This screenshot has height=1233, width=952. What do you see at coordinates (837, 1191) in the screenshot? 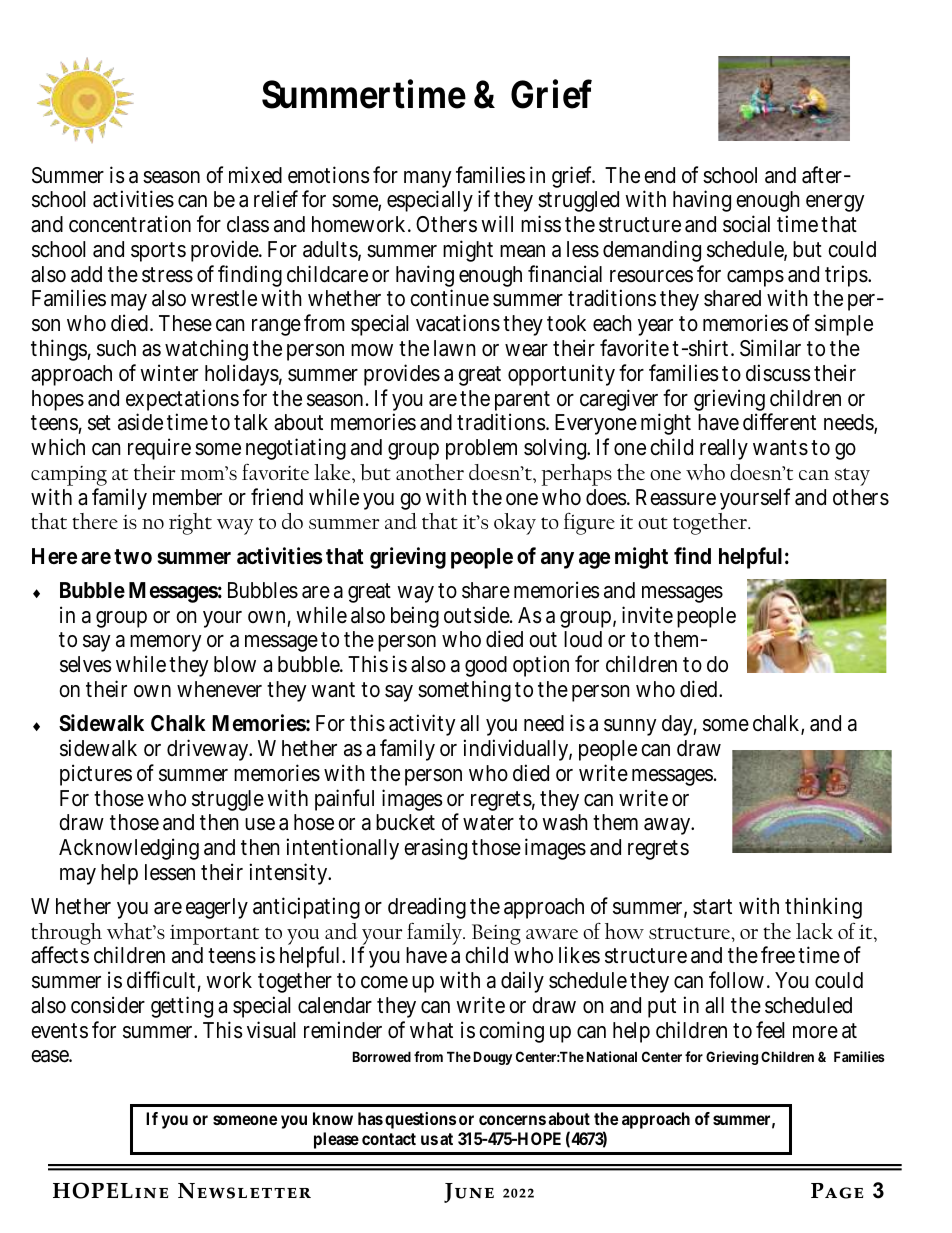
I see `Page` at bounding box center [837, 1191].
